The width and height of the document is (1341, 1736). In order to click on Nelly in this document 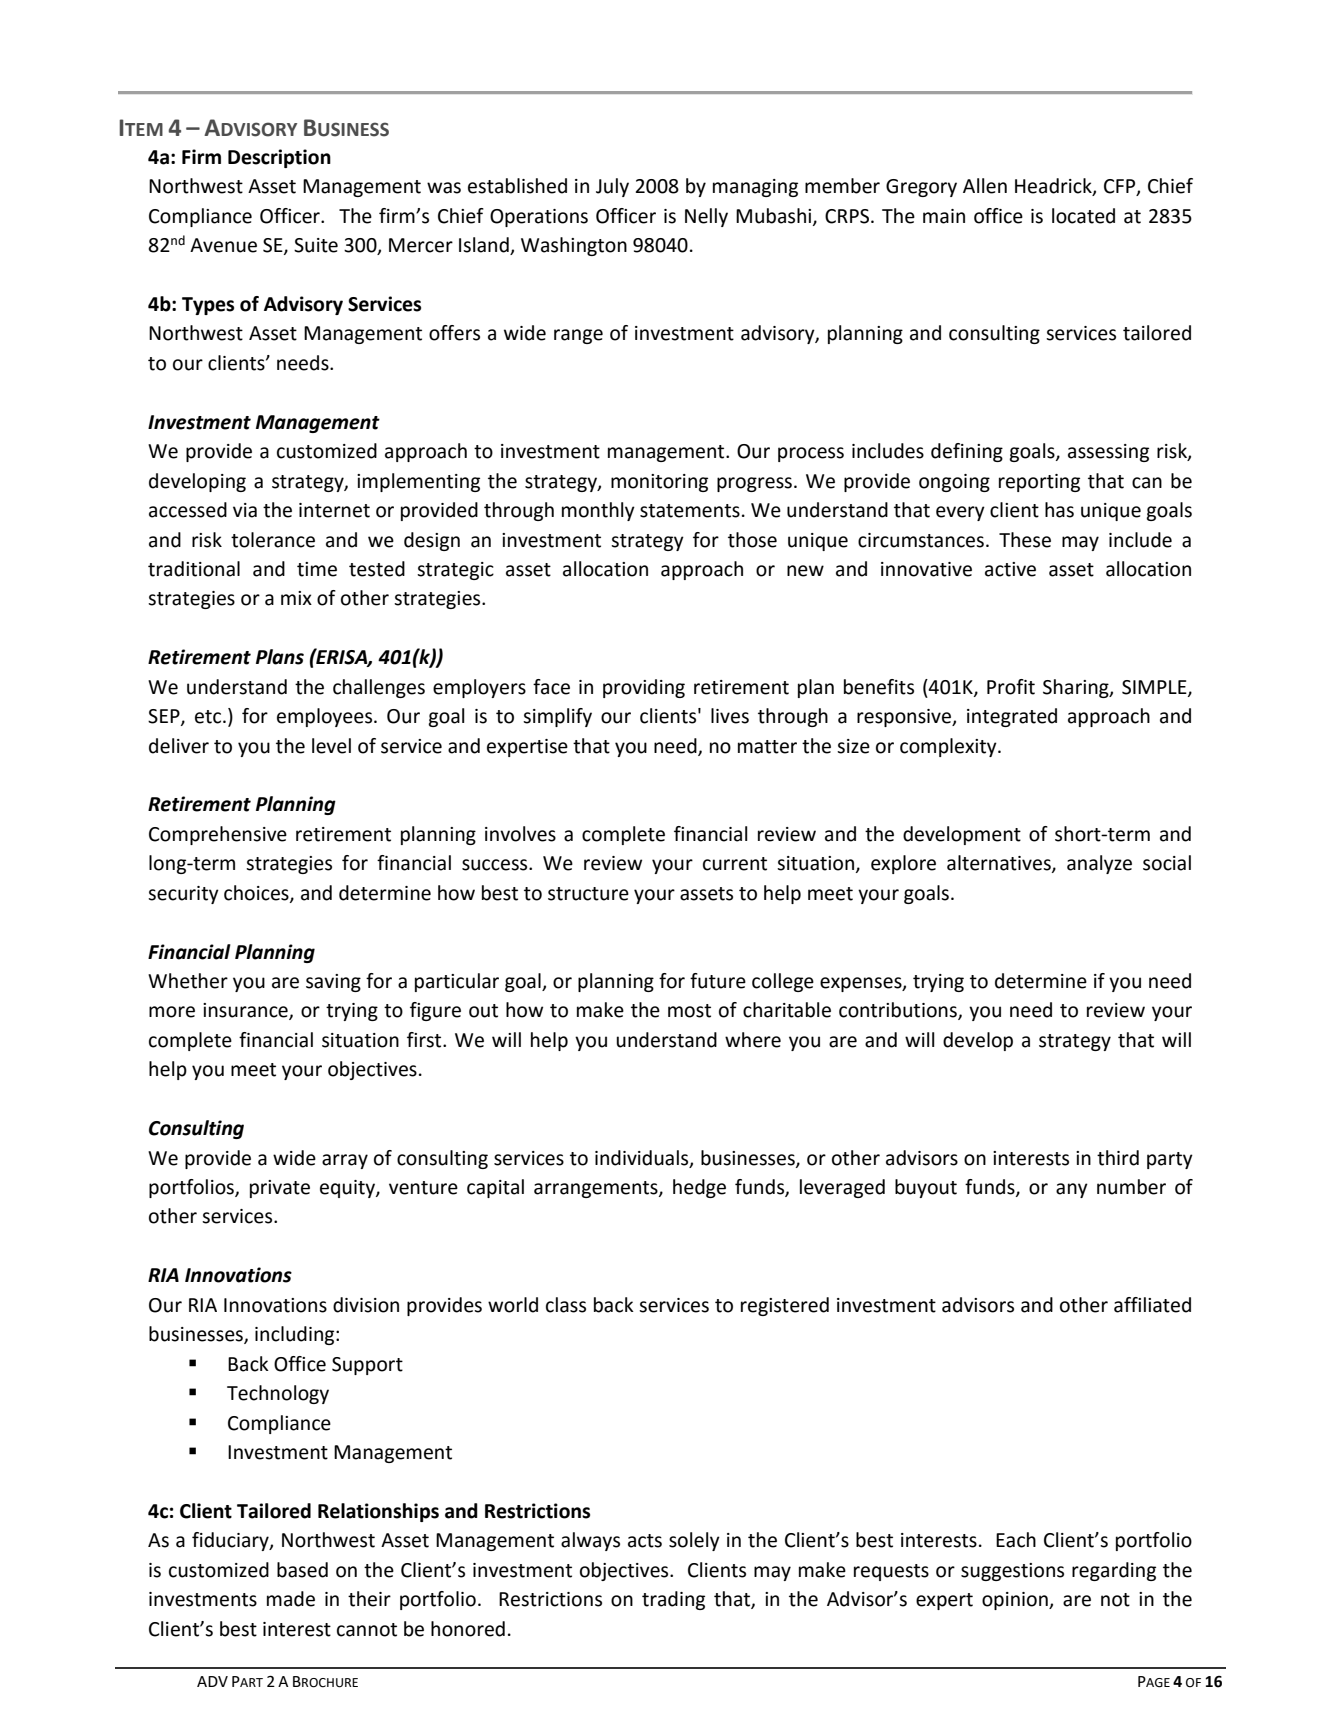, I will do `click(706, 217)`.
